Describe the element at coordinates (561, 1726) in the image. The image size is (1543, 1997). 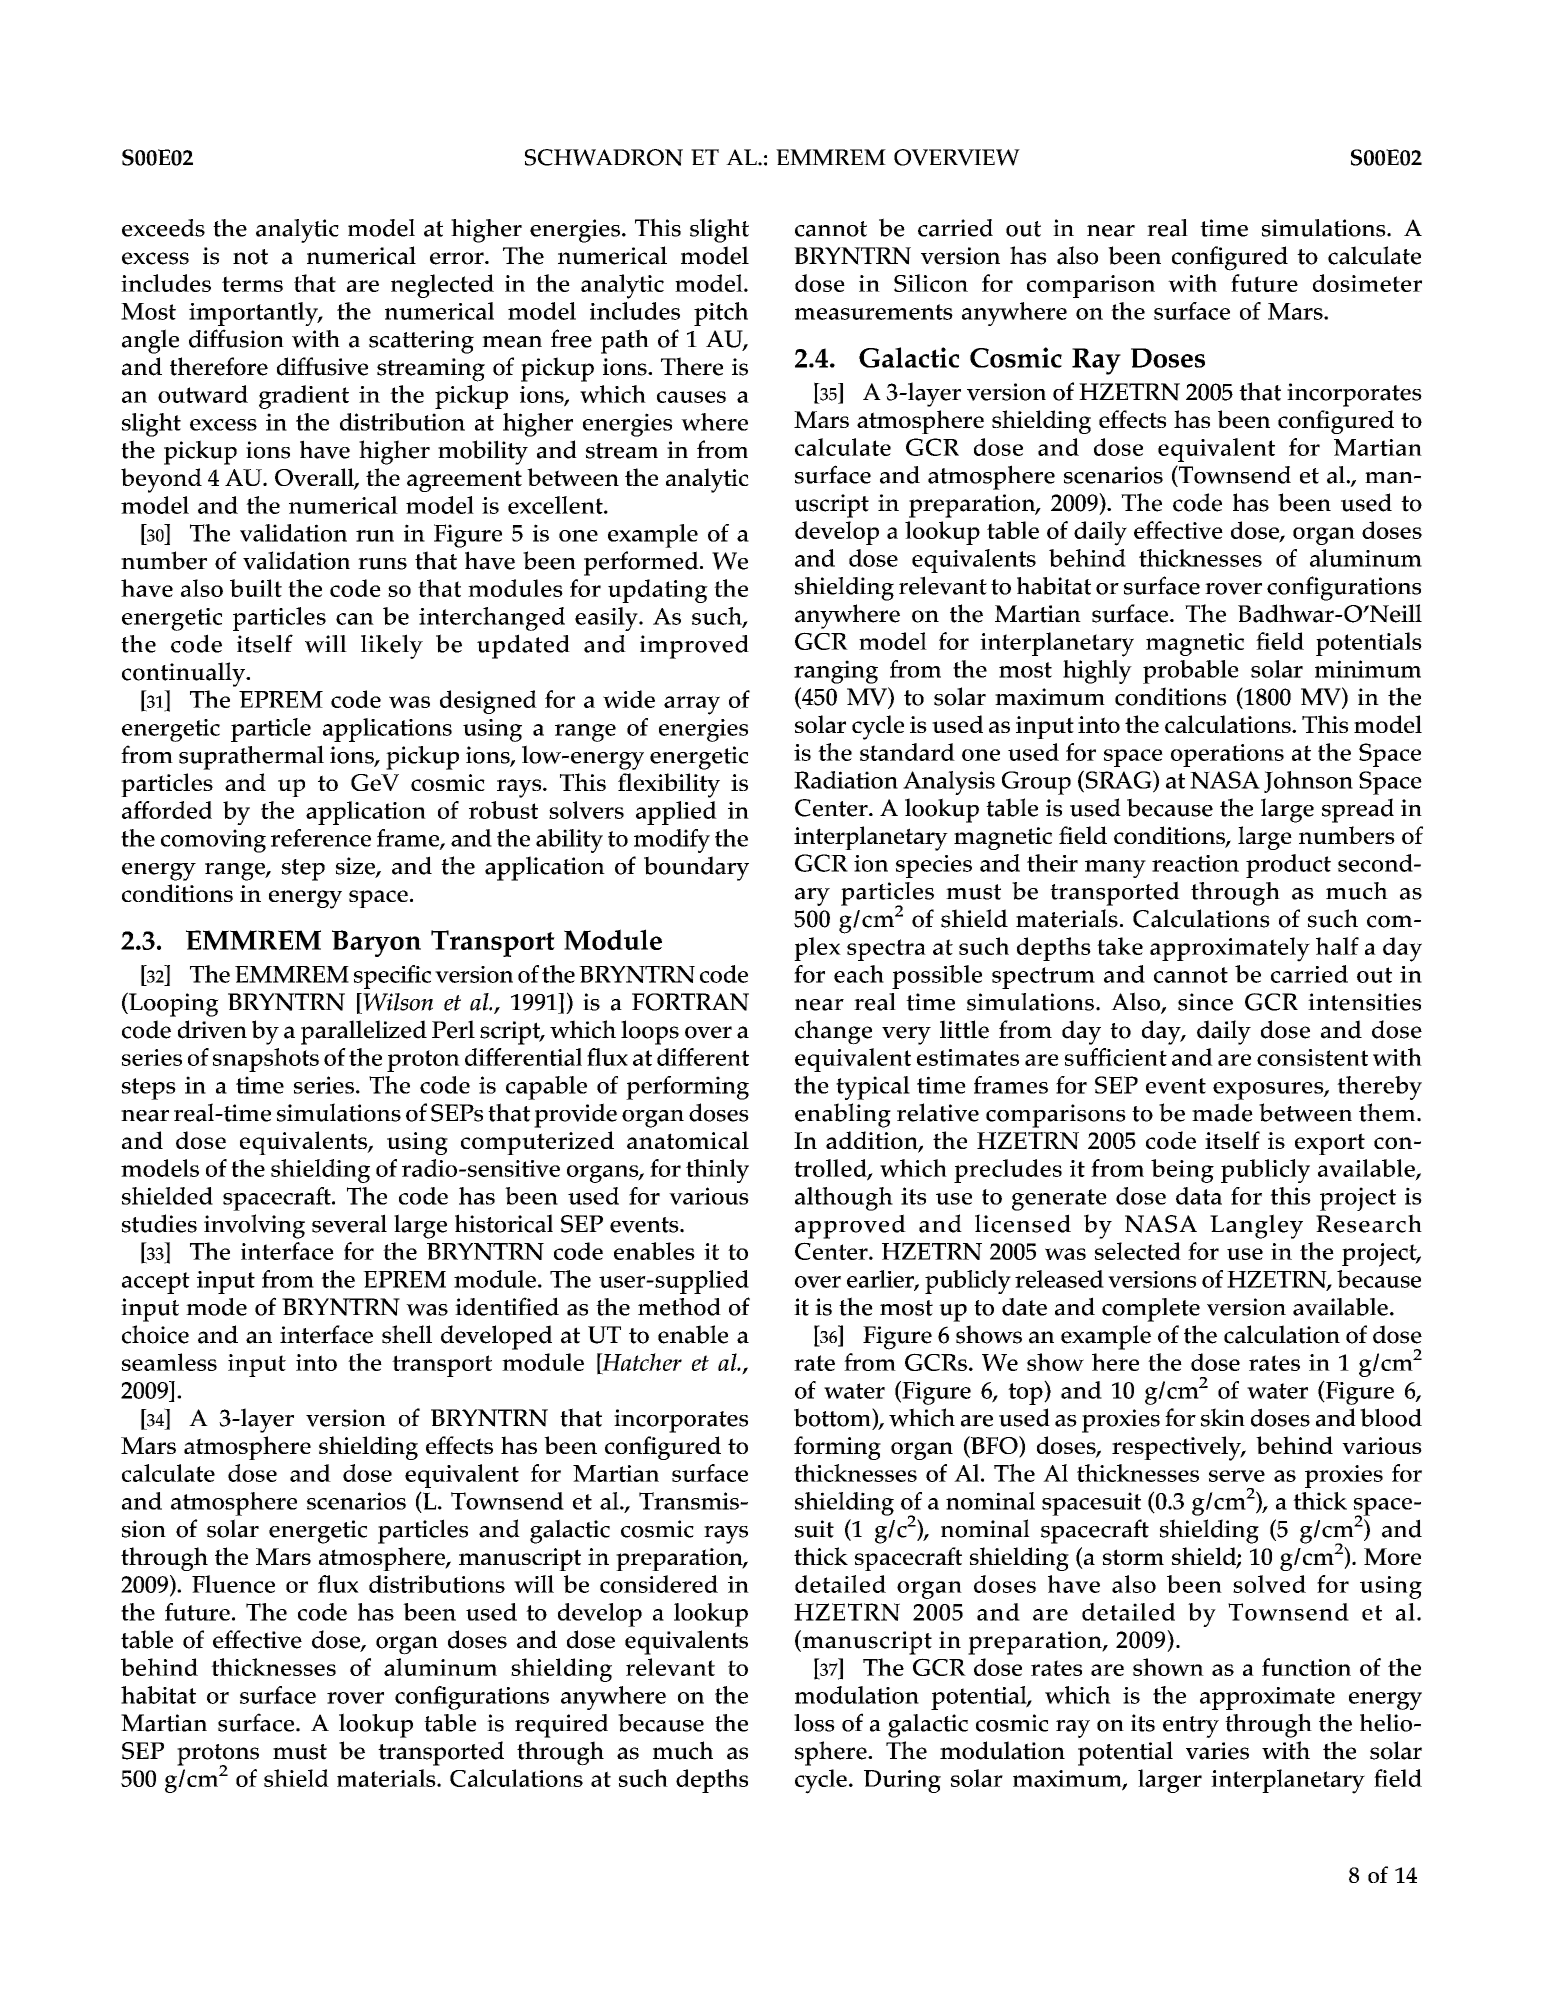
I see `required` at that location.
